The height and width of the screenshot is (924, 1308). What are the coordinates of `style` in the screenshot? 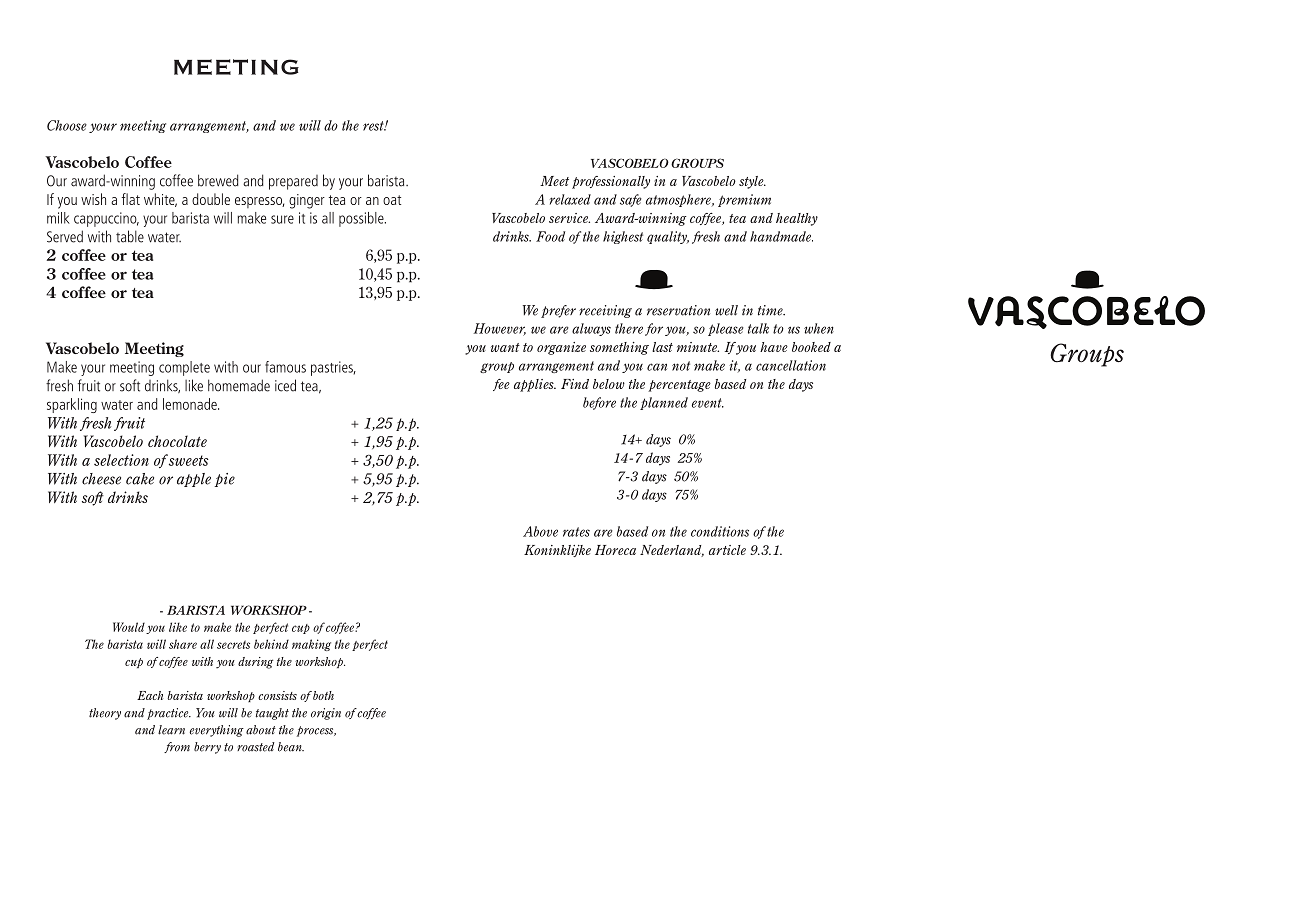 It's located at (752, 182).
